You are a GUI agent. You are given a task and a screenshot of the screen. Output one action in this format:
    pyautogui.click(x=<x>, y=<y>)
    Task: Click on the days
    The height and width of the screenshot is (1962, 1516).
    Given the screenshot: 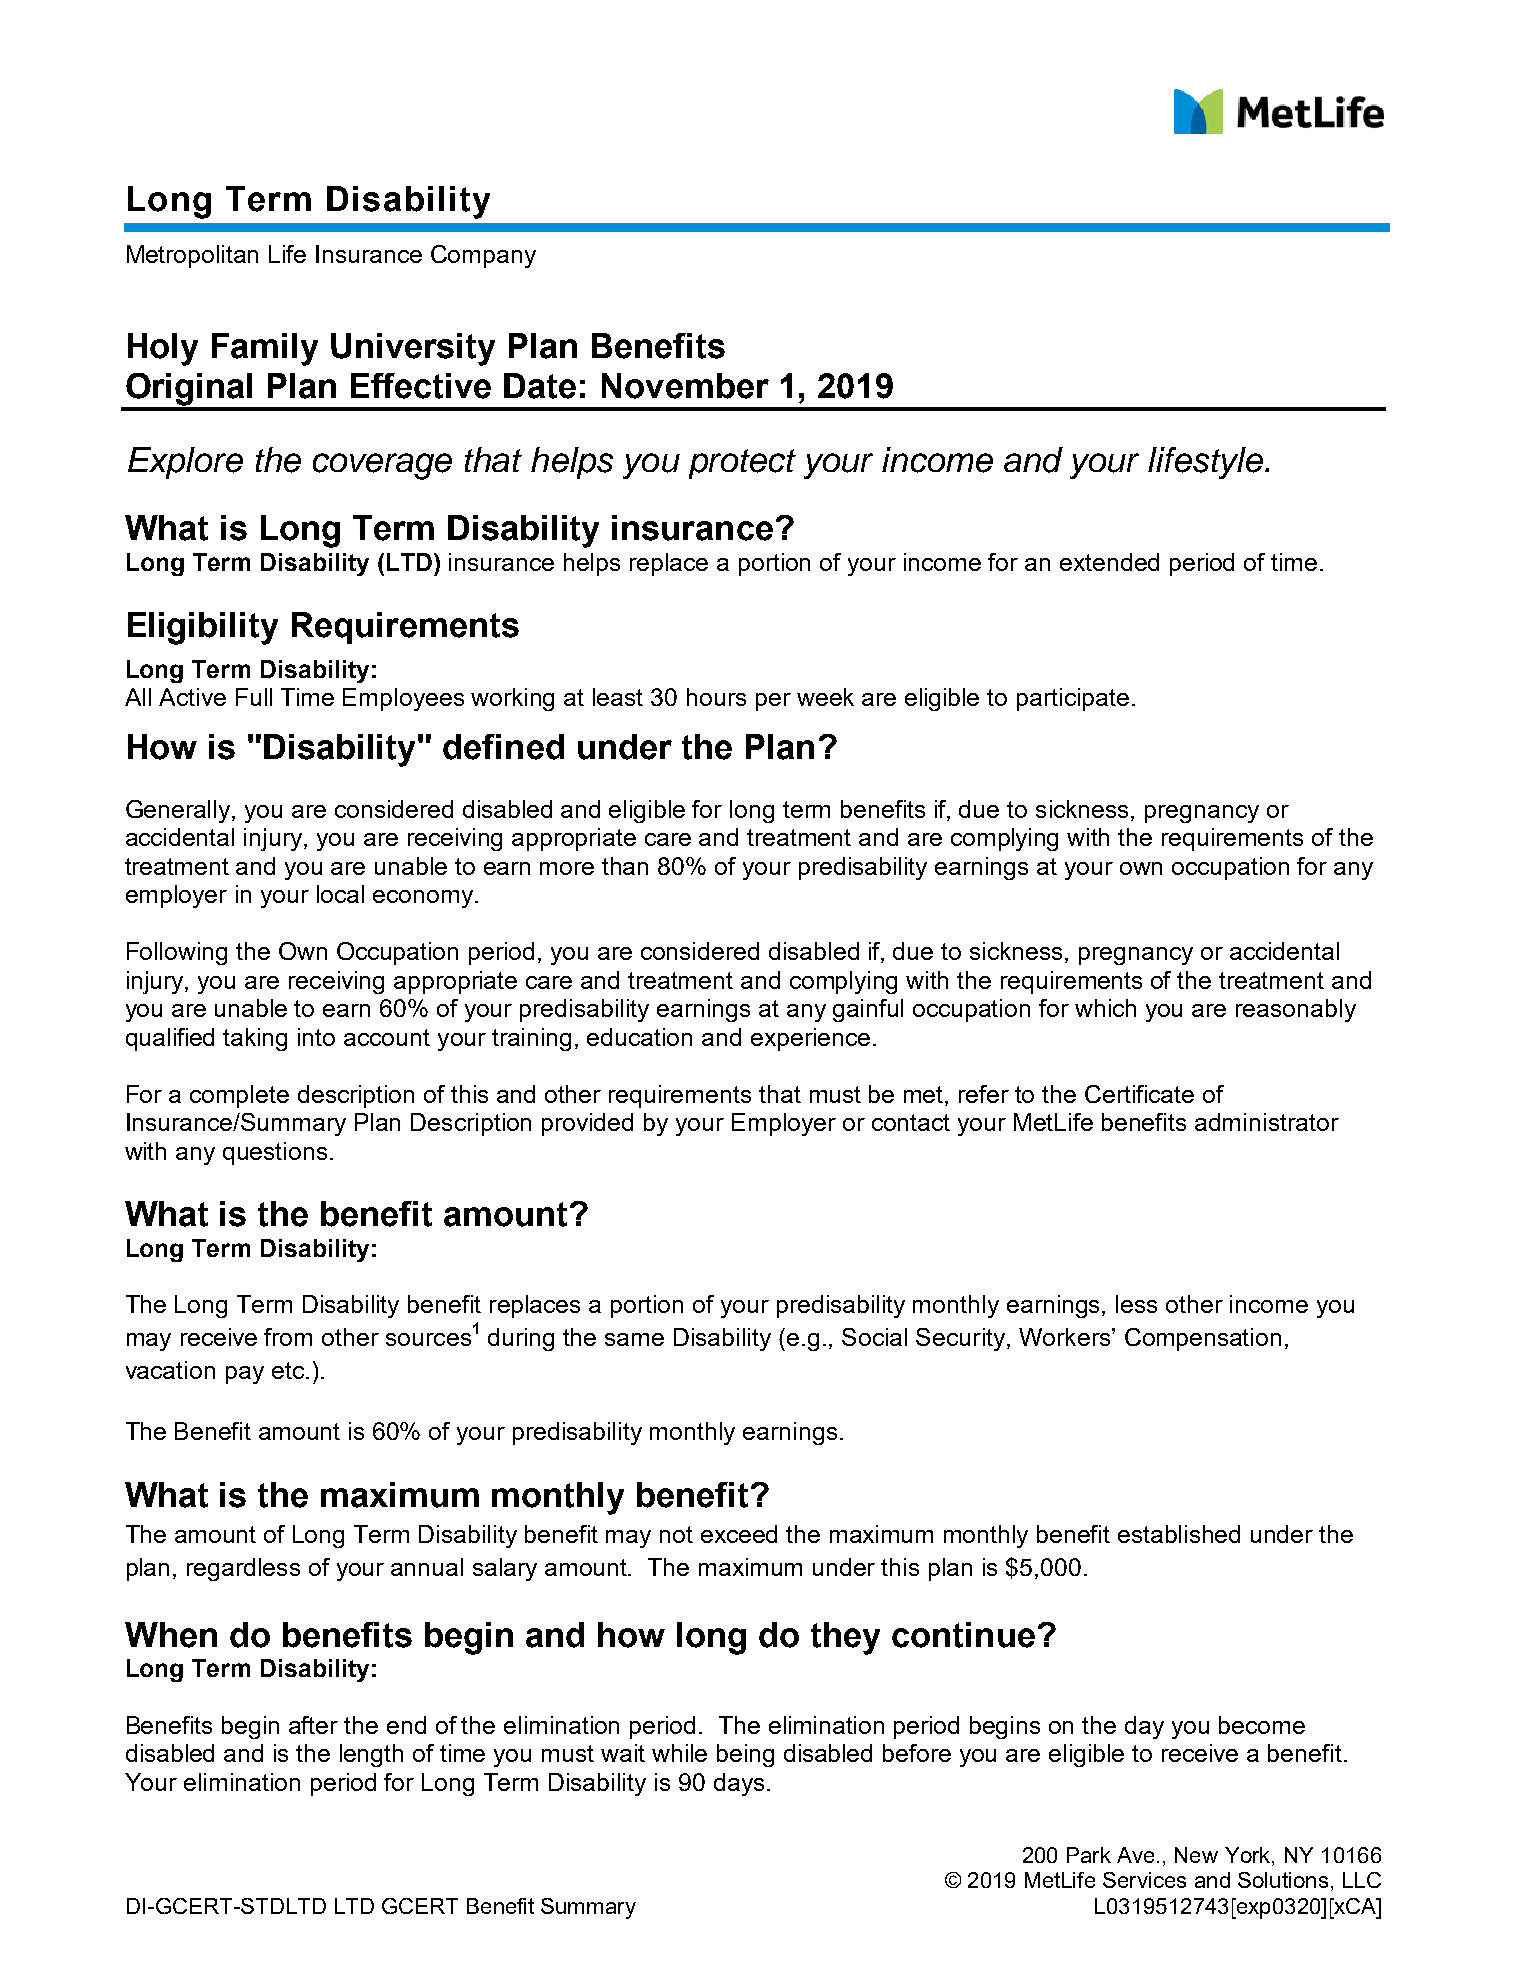 What is the action you would take?
    pyautogui.click(x=739, y=1784)
